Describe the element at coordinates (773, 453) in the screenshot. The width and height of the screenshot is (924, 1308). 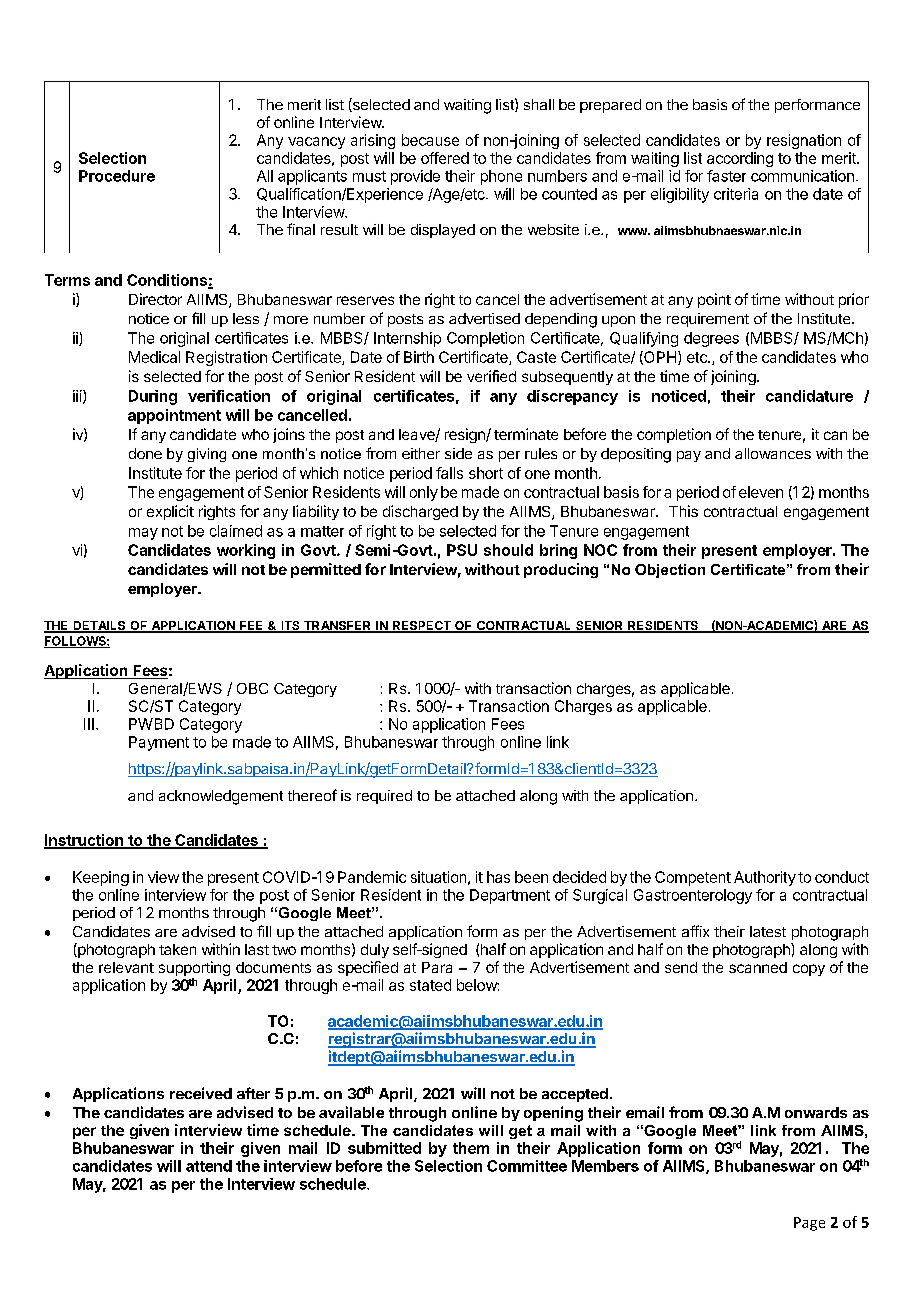
I see `allowances` at that location.
